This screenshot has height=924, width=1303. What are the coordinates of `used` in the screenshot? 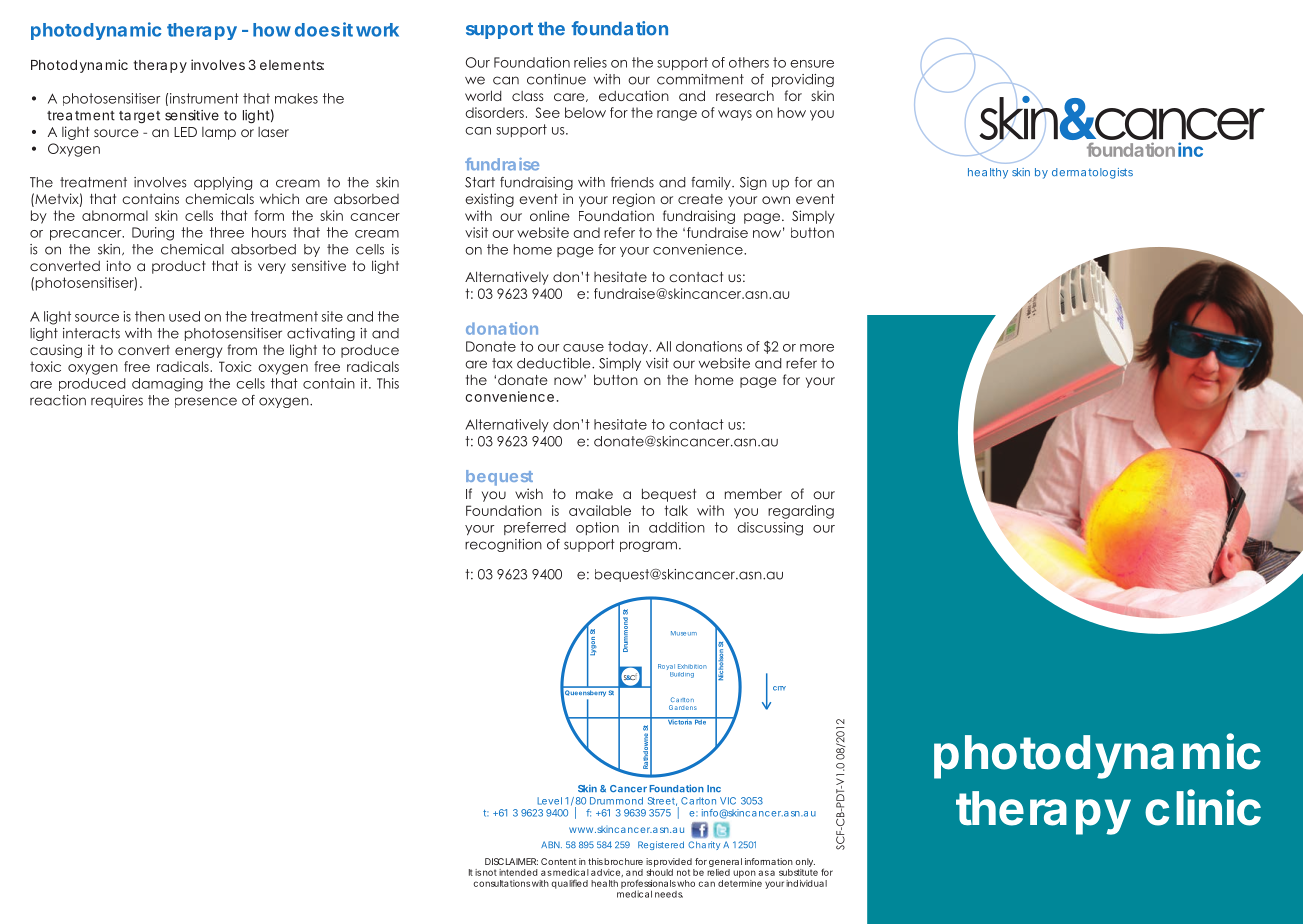 It's located at (184, 316).
